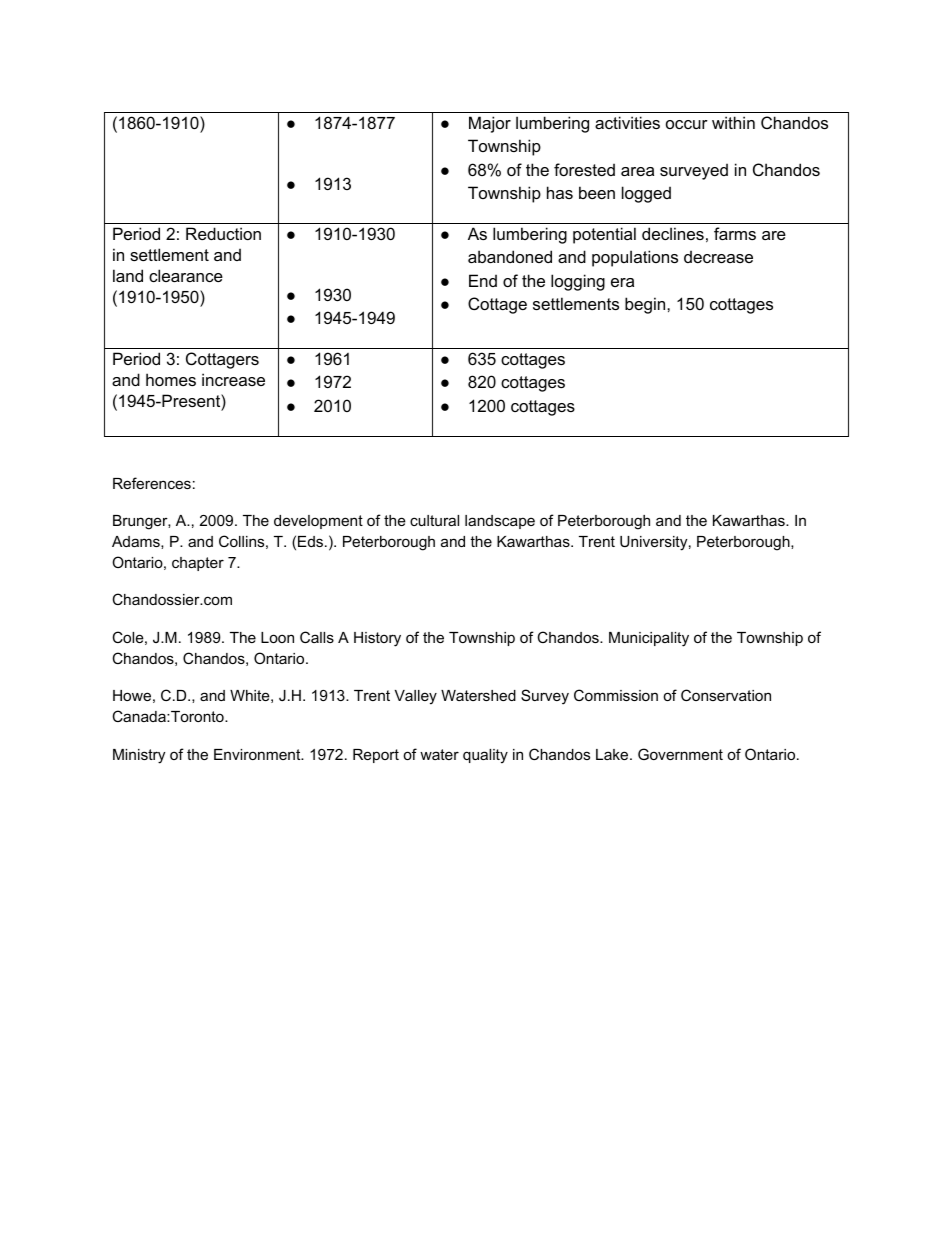  Describe the element at coordinates (198, 564) in the page. I see `chapter` at that location.
